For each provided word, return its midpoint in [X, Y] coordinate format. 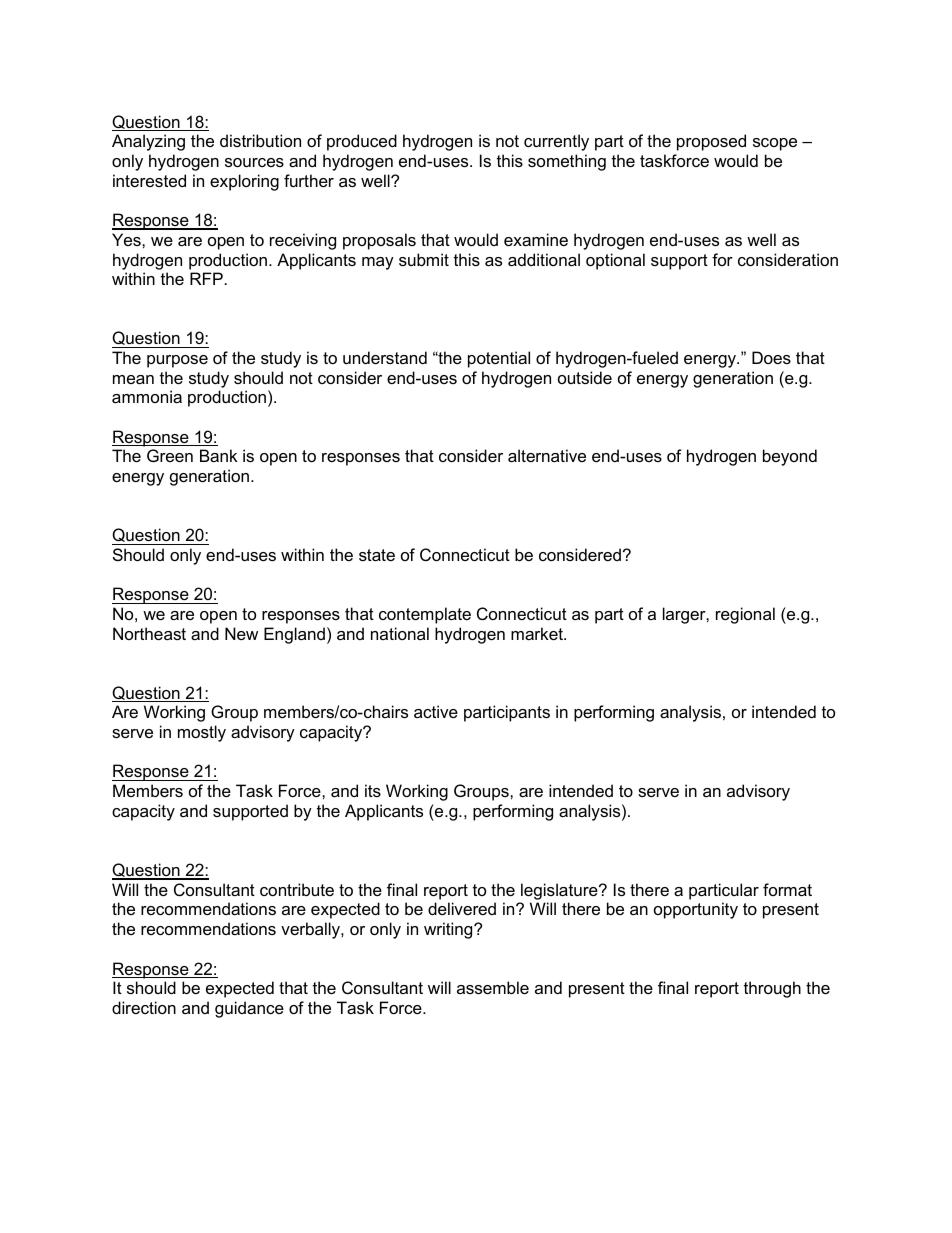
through [772, 989]
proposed [711, 142]
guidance [249, 1009]
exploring [244, 182]
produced [362, 142]
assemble [493, 987]
